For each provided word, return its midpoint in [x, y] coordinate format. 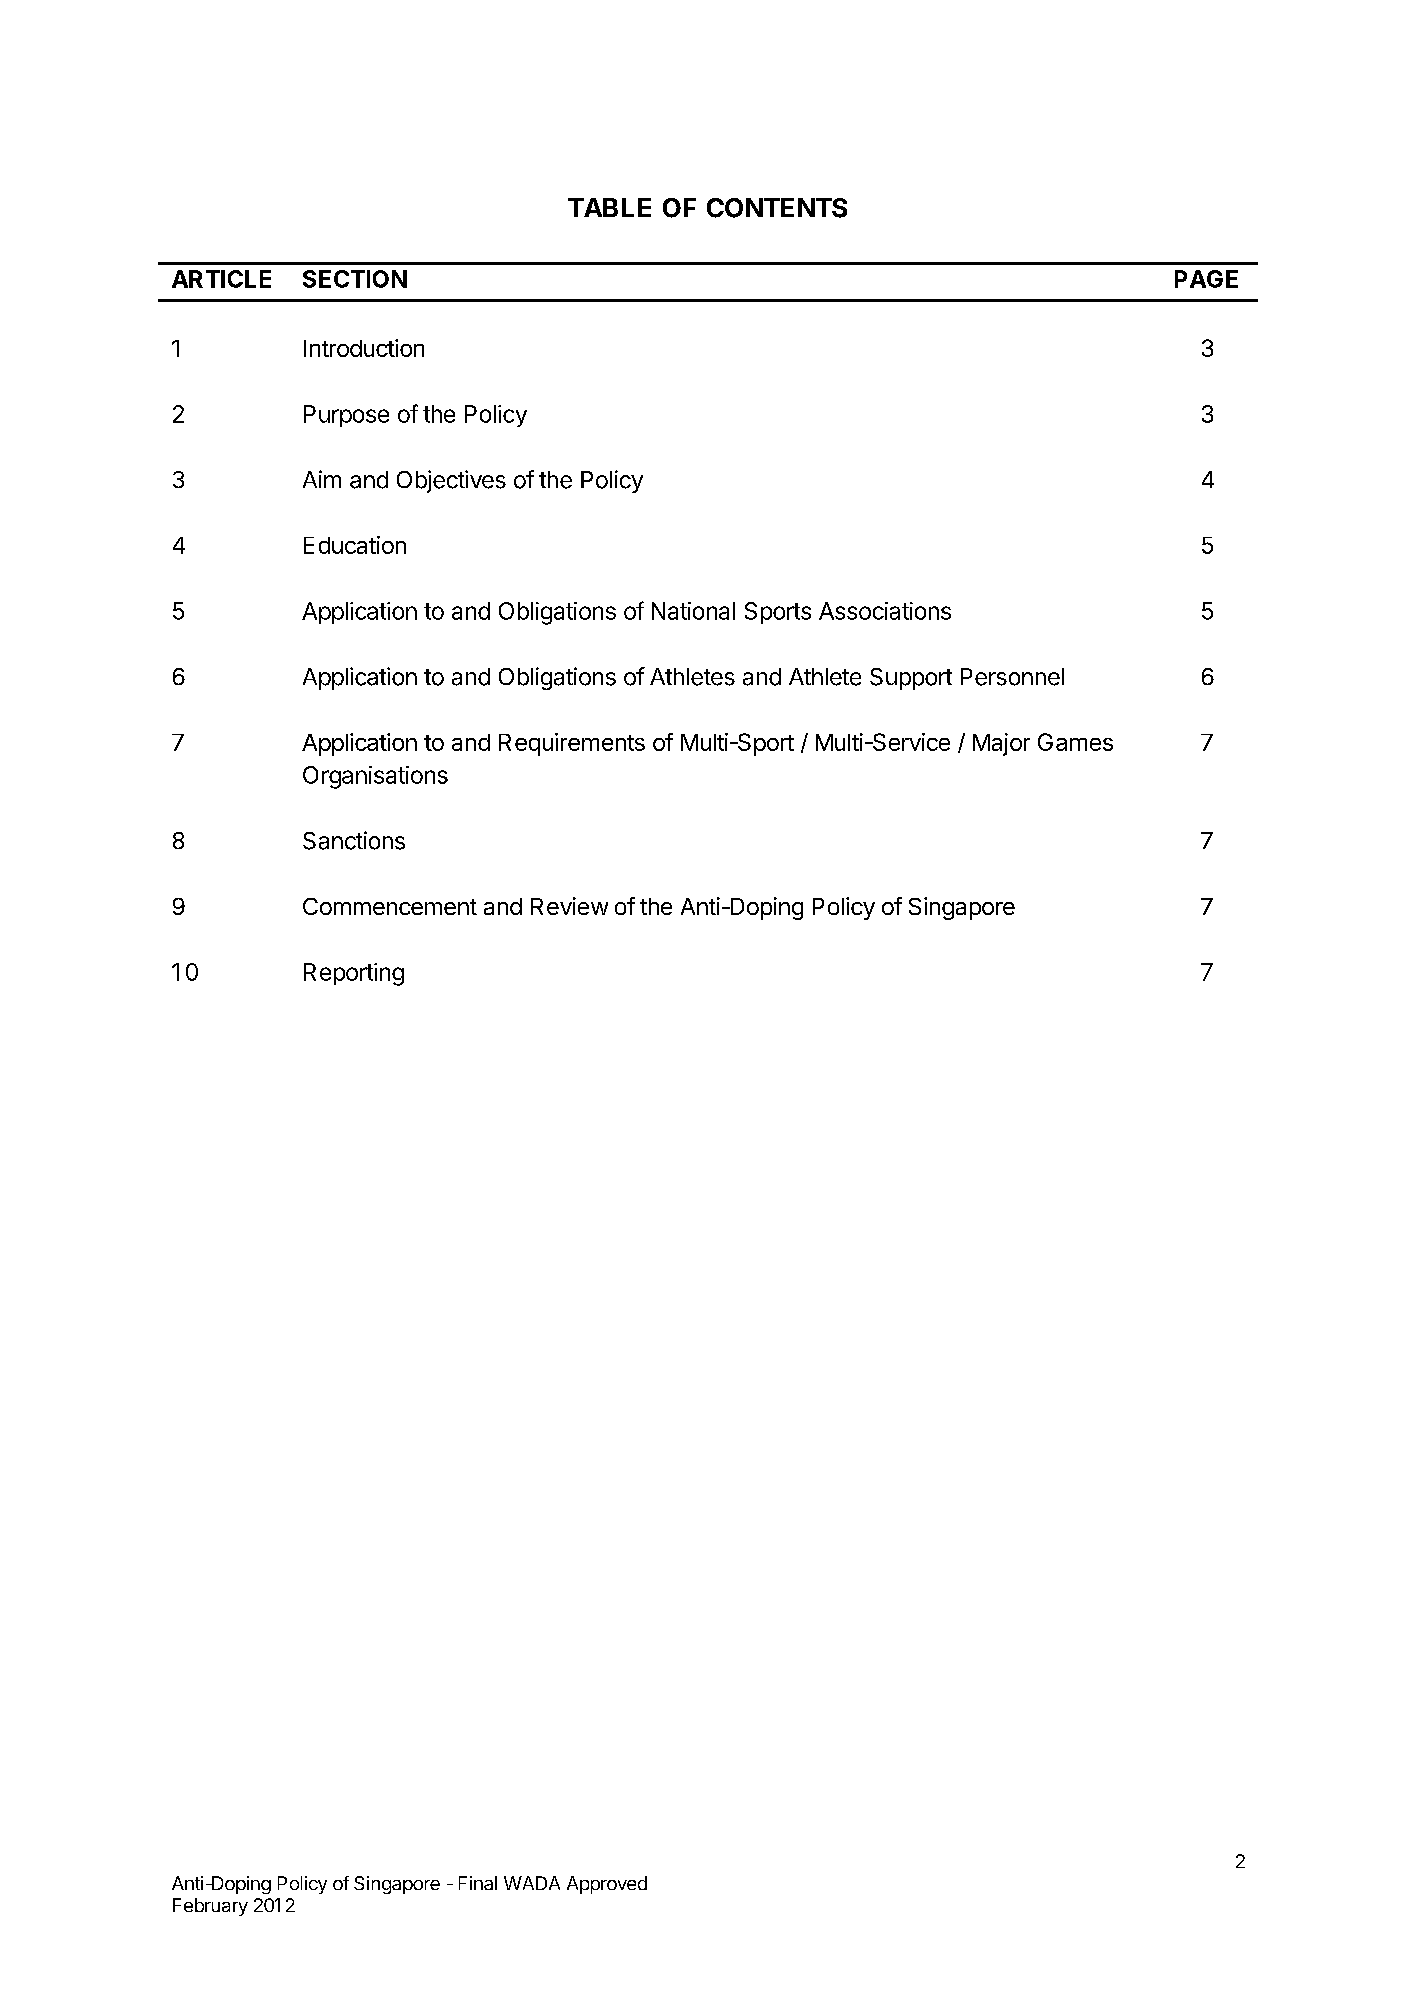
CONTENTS [777, 208]
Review [569, 906]
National [693, 611]
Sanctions [354, 840]
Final [478, 1883]
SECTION [355, 279]
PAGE [1206, 279]
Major [1001, 744]
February [210, 1907]
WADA [532, 1883]
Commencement [390, 906]
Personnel [1012, 677]
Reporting [354, 974]
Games [1075, 742]
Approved [607, 1885]
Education [355, 545]
